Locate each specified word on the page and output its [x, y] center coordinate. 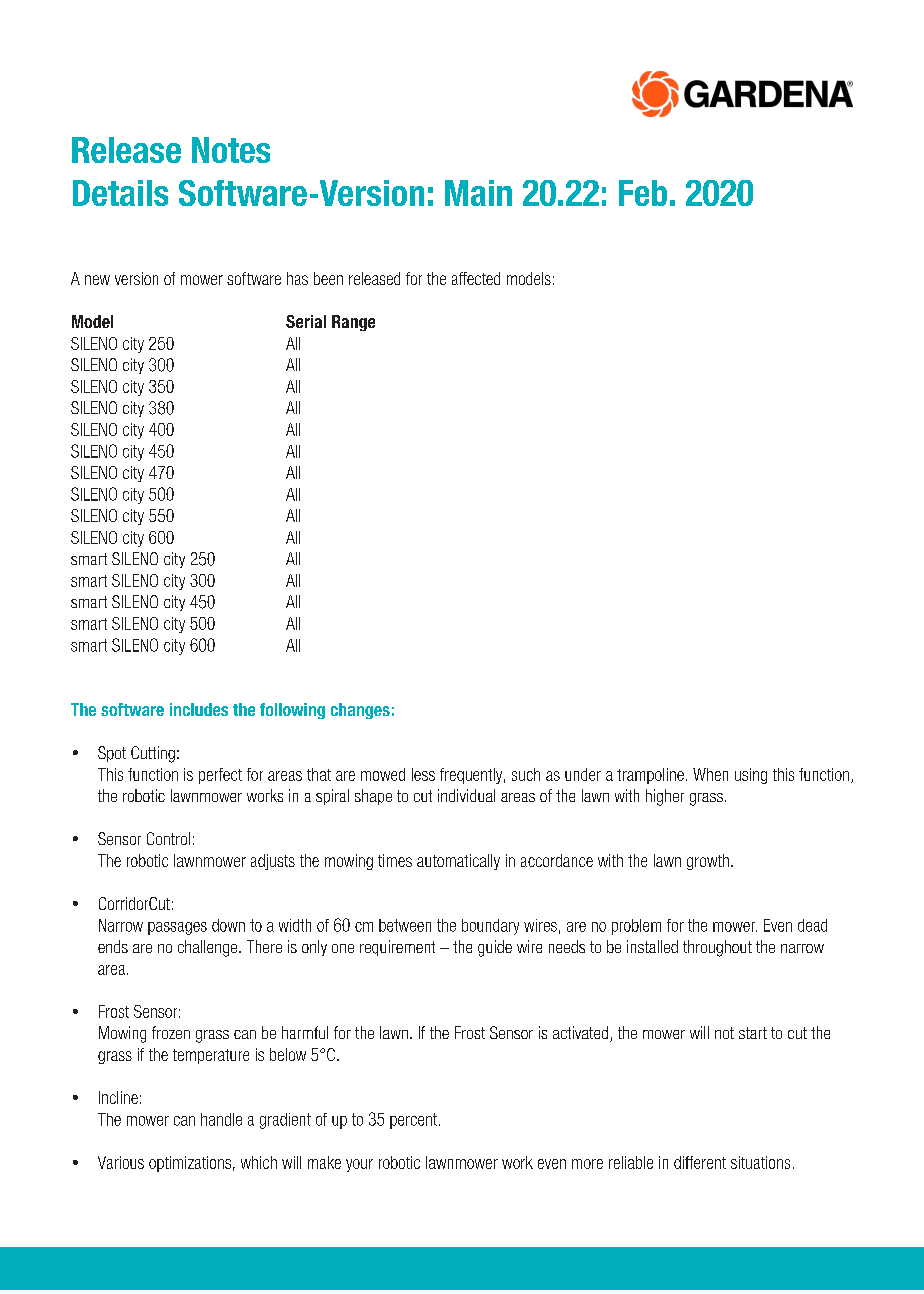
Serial [306, 321]
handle [221, 1119]
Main [478, 193]
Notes [231, 150]
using [751, 776]
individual [466, 795]
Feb [643, 193]
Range [353, 323]
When [710, 774]
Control [168, 838]
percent [415, 1121]
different [700, 1162]
